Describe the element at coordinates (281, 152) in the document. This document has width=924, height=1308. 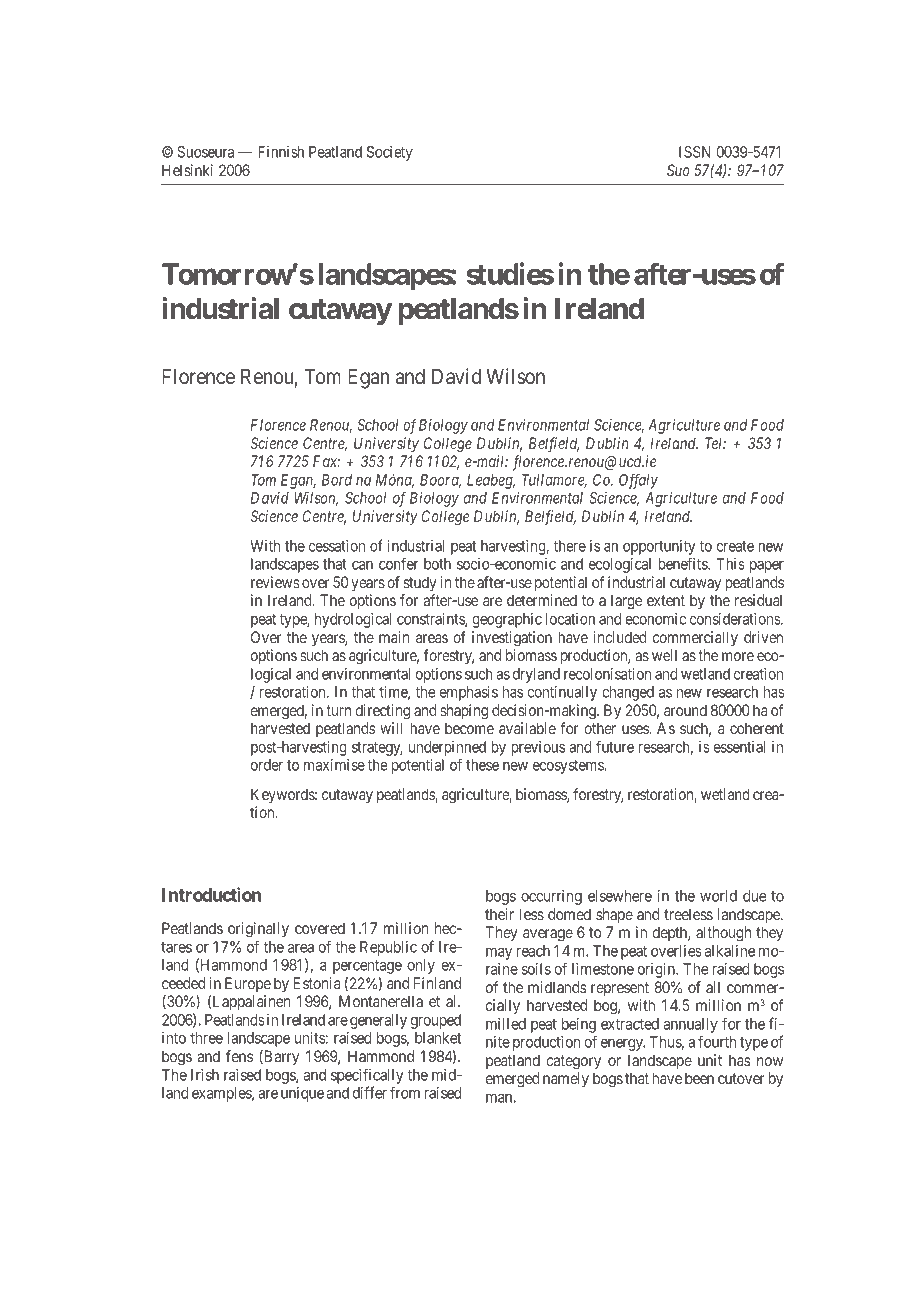
I see `Finnish` at that location.
